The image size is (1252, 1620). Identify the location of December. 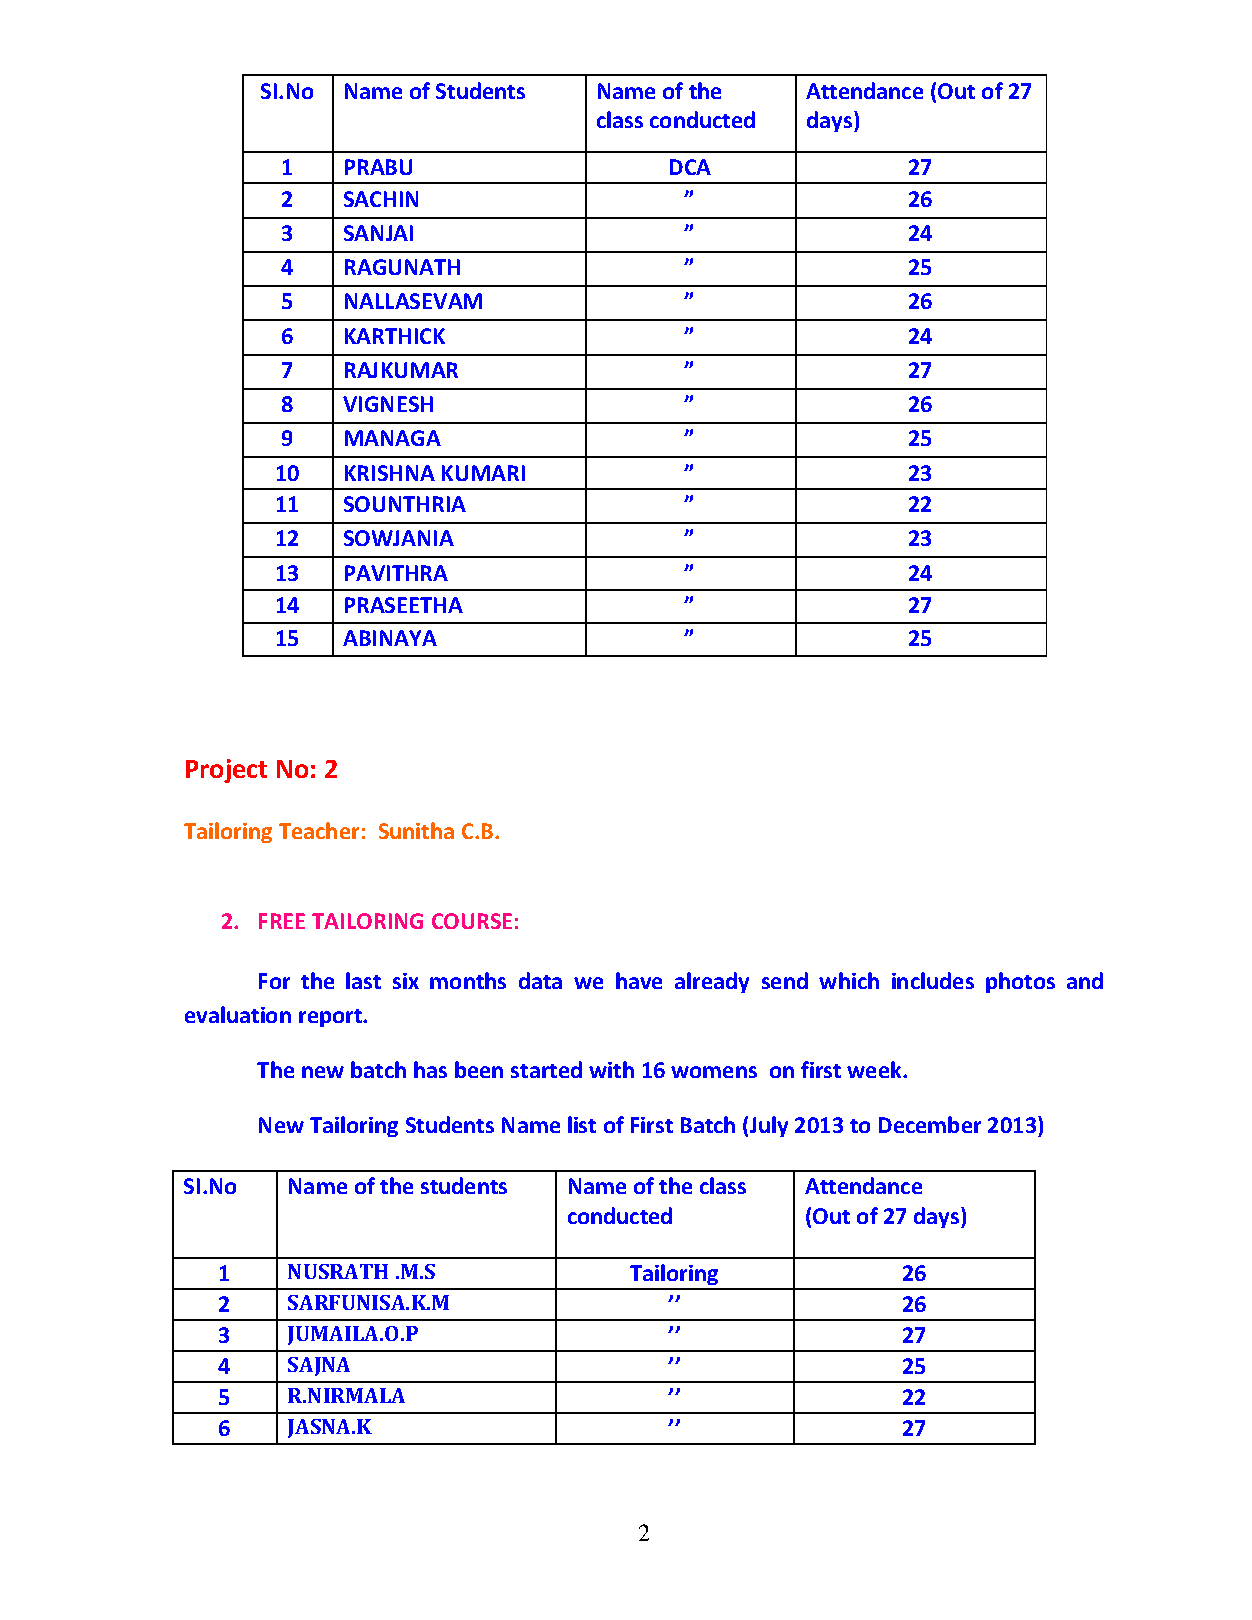
(930, 1124).
